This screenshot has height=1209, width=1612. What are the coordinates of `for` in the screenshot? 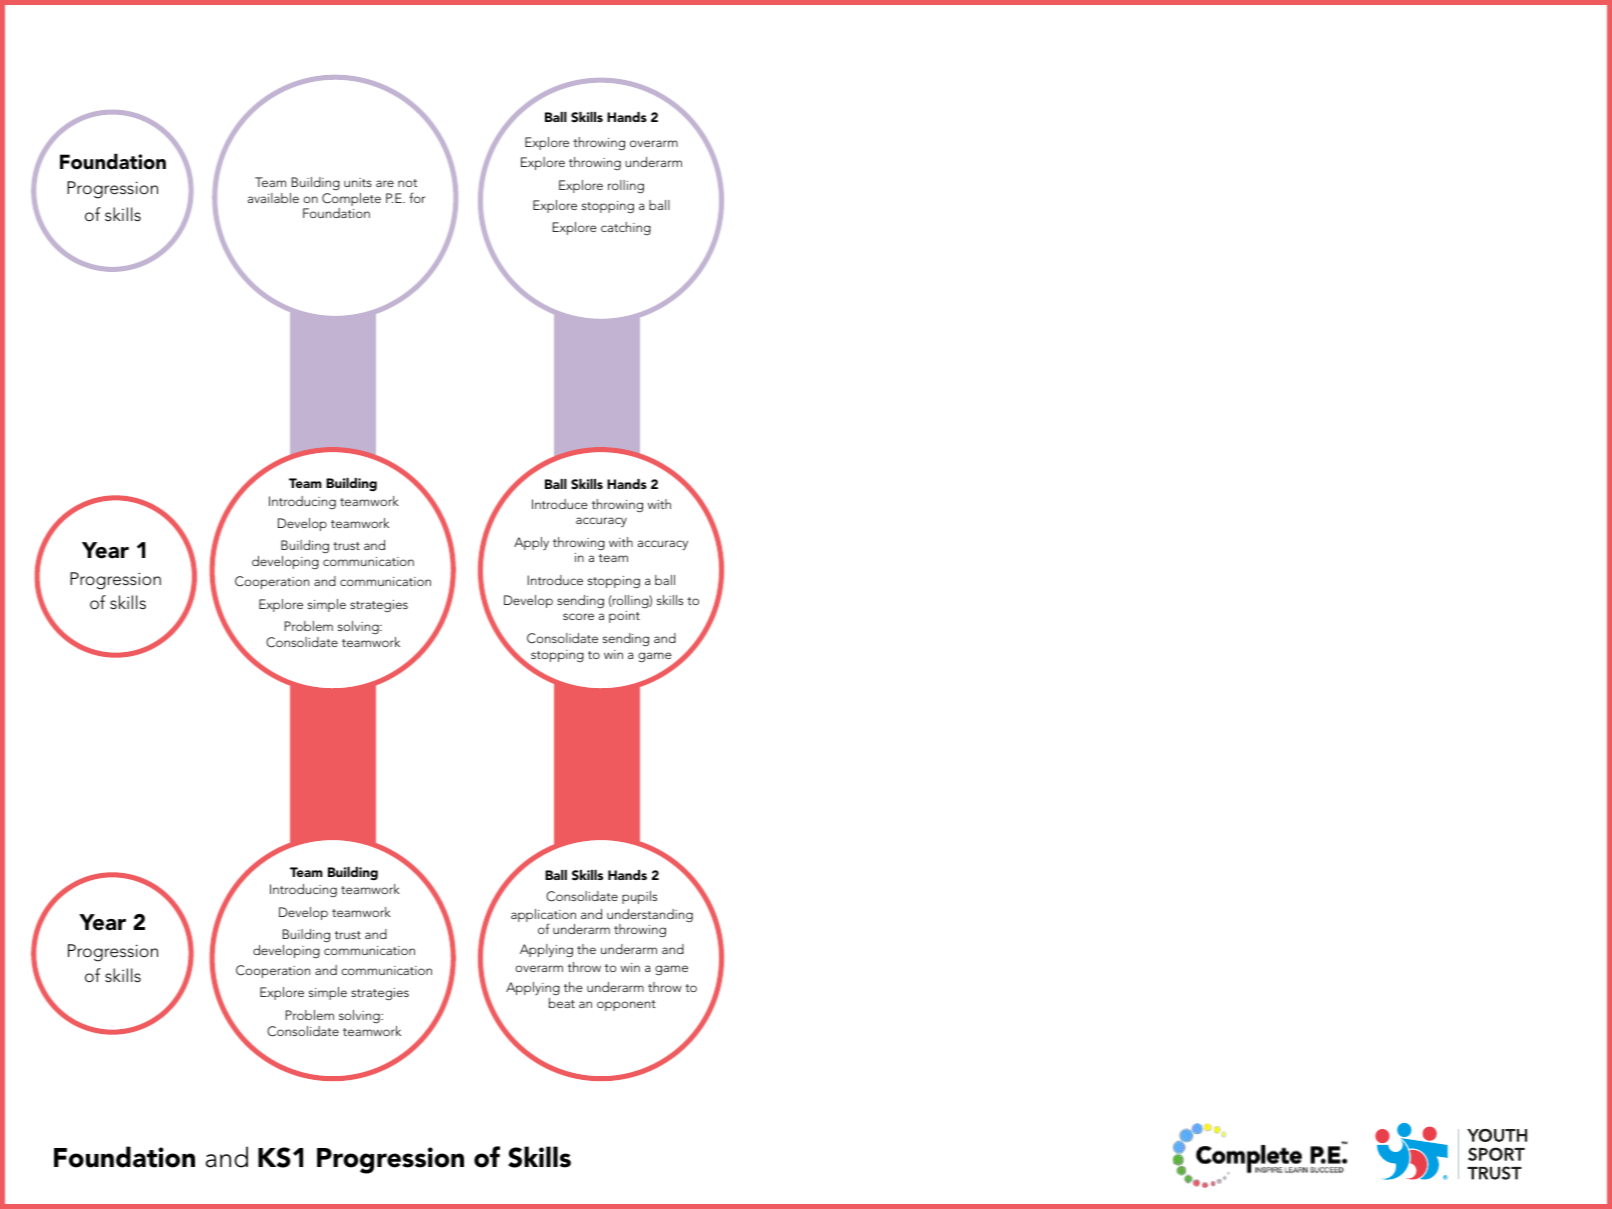 It's located at (417, 197).
